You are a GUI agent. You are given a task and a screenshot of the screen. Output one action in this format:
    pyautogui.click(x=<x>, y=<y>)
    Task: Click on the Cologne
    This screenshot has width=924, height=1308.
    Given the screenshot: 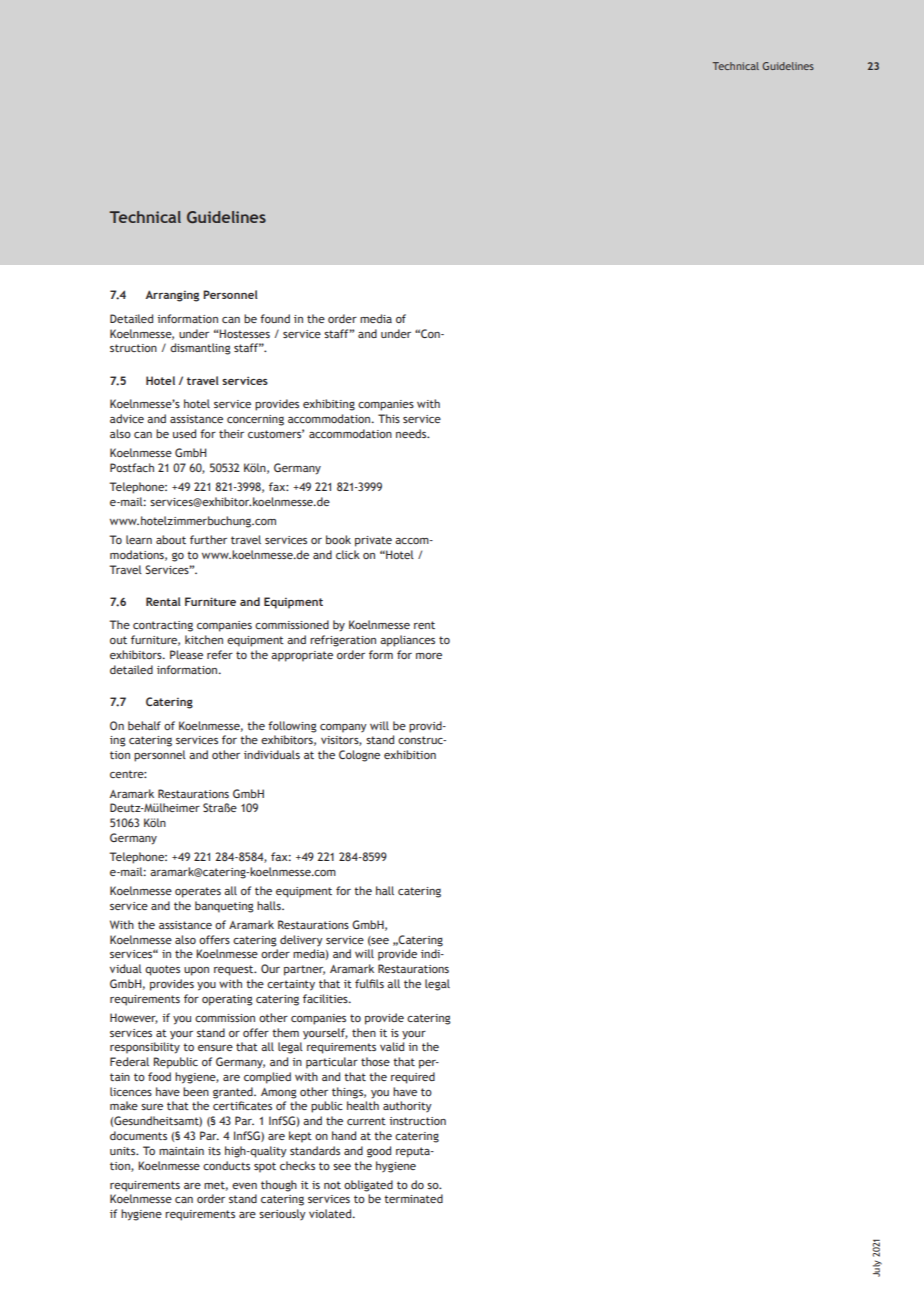 What is the action you would take?
    pyautogui.click(x=359, y=756)
